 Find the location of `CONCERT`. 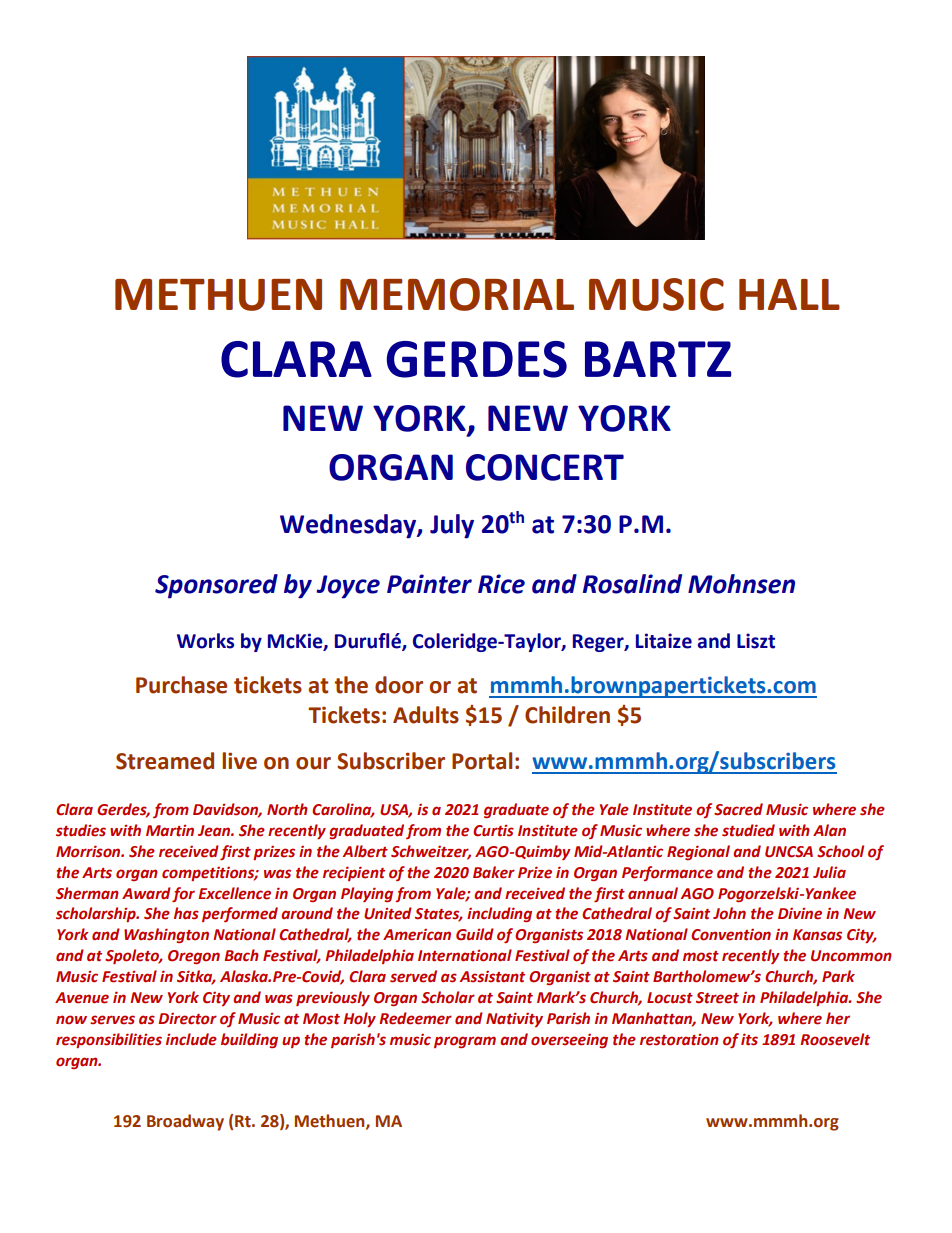

CONCERT is located at coordinates (545, 467).
